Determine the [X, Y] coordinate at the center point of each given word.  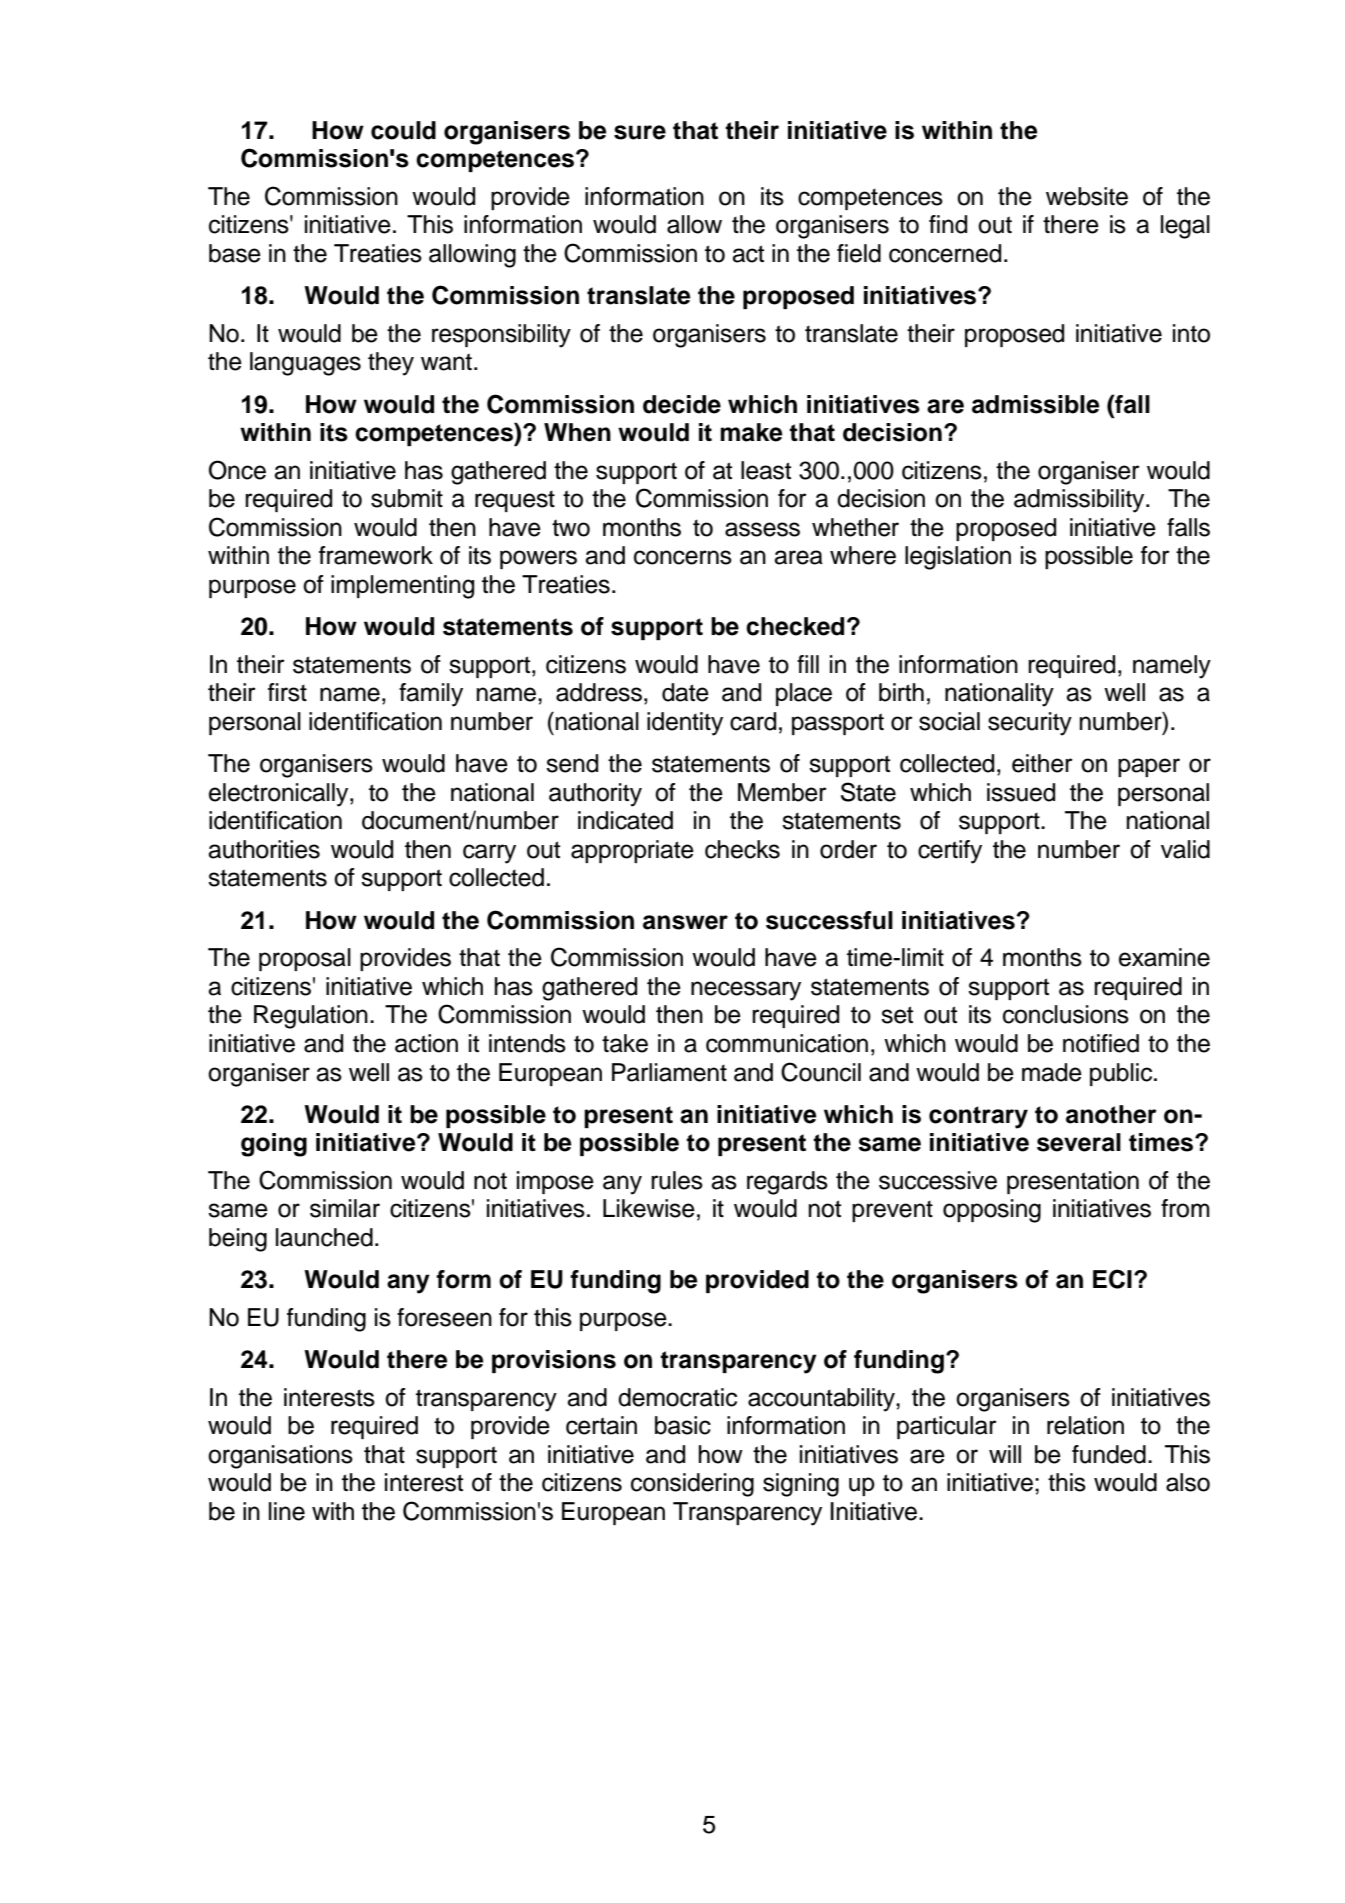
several [1079, 1142]
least [766, 470]
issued [1021, 792]
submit [407, 498]
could [403, 130]
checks [742, 849]
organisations [280, 1457]
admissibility [1080, 501]
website [1087, 196]
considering [692, 1485]
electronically [280, 795]
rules [677, 1180]
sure [640, 132]
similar [345, 1208]
